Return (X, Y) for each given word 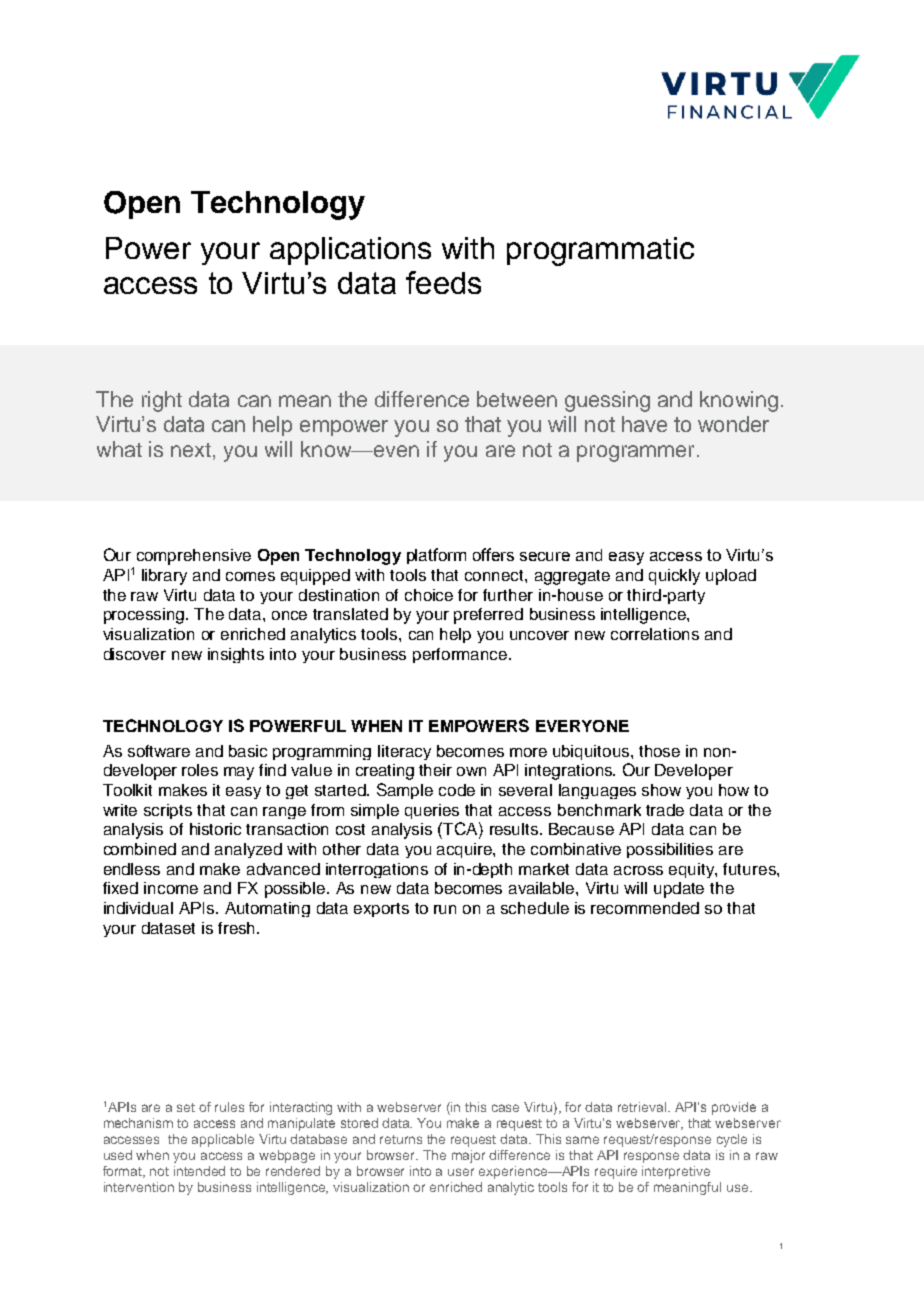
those (659, 751)
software (159, 751)
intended (199, 1171)
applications (350, 251)
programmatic (600, 251)
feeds (443, 282)
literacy (404, 752)
